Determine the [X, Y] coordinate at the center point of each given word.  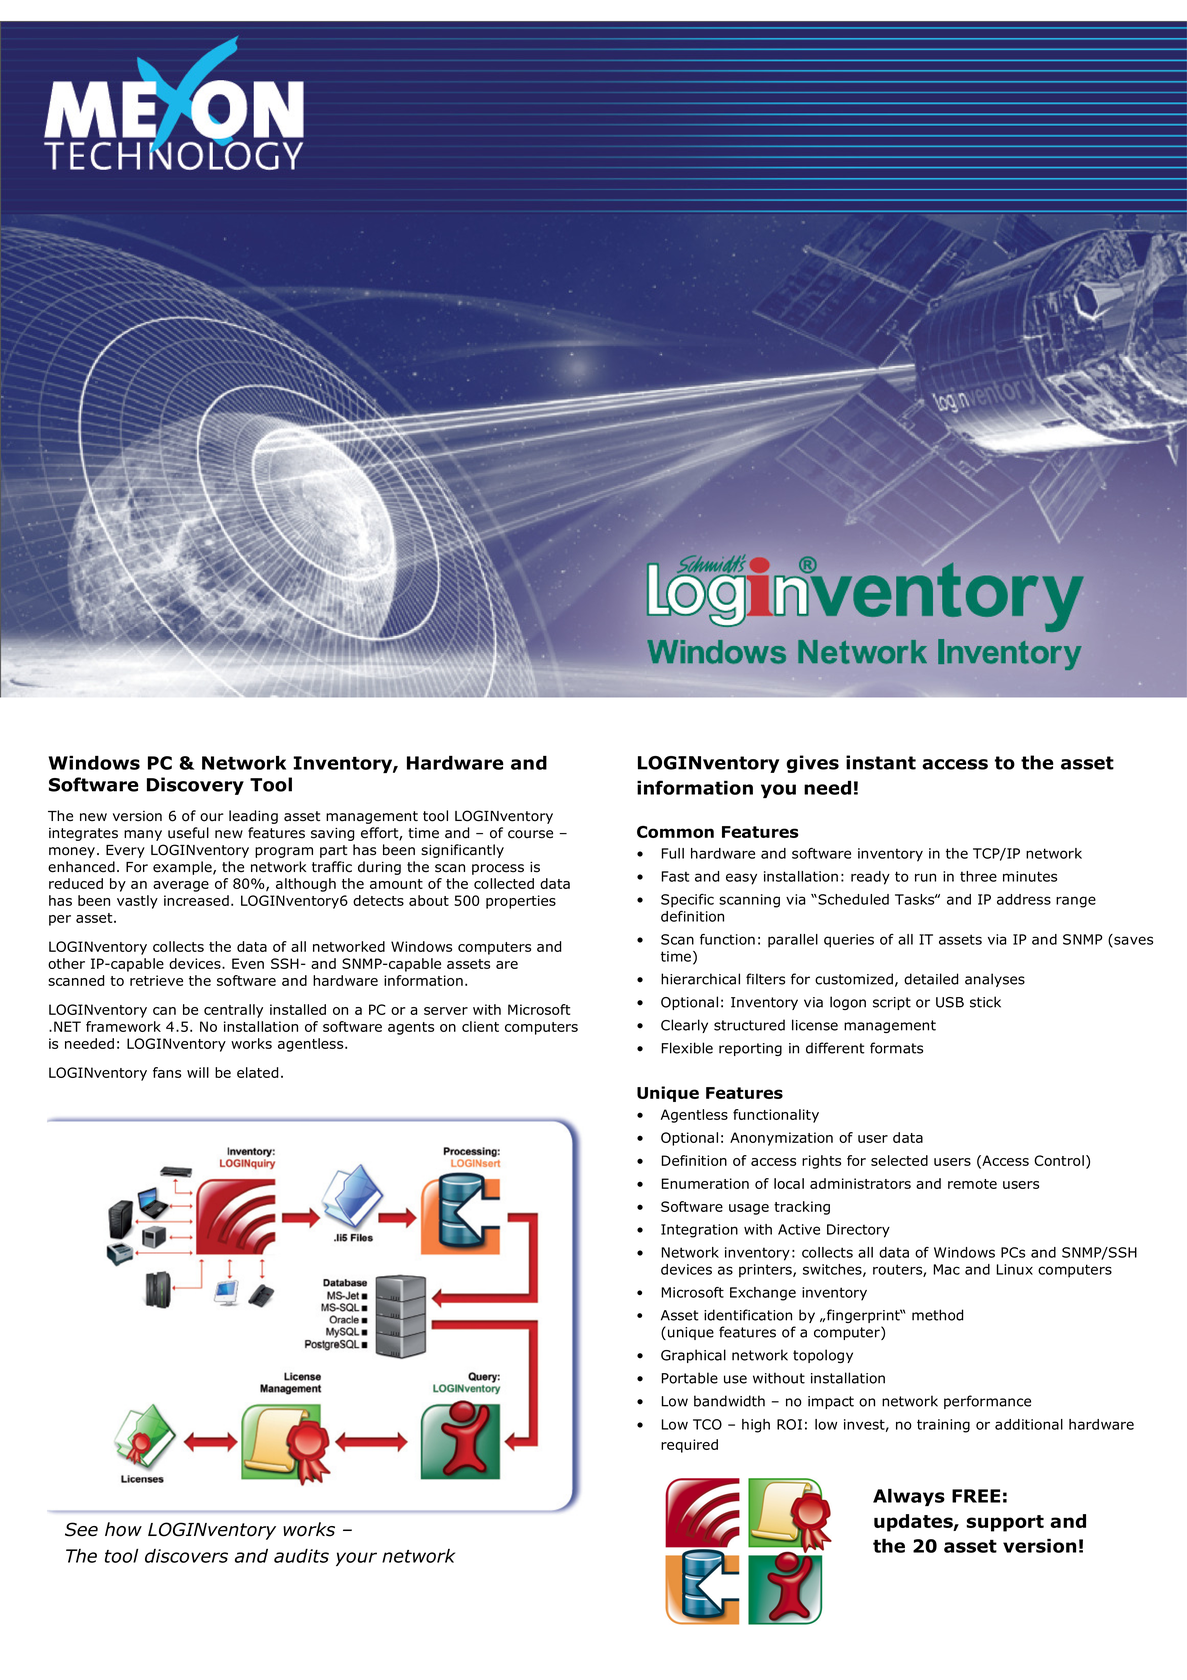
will [198, 1072]
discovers [186, 1556]
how [123, 1529]
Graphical [693, 1356]
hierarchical [700, 979]
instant [881, 762]
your [356, 1559]
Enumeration [705, 1183]
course [530, 834]
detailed [931, 979]
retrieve [156, 980]
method [937, 1315]
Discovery [195, 786]
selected [899, 1160]
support [1005, 1523]
